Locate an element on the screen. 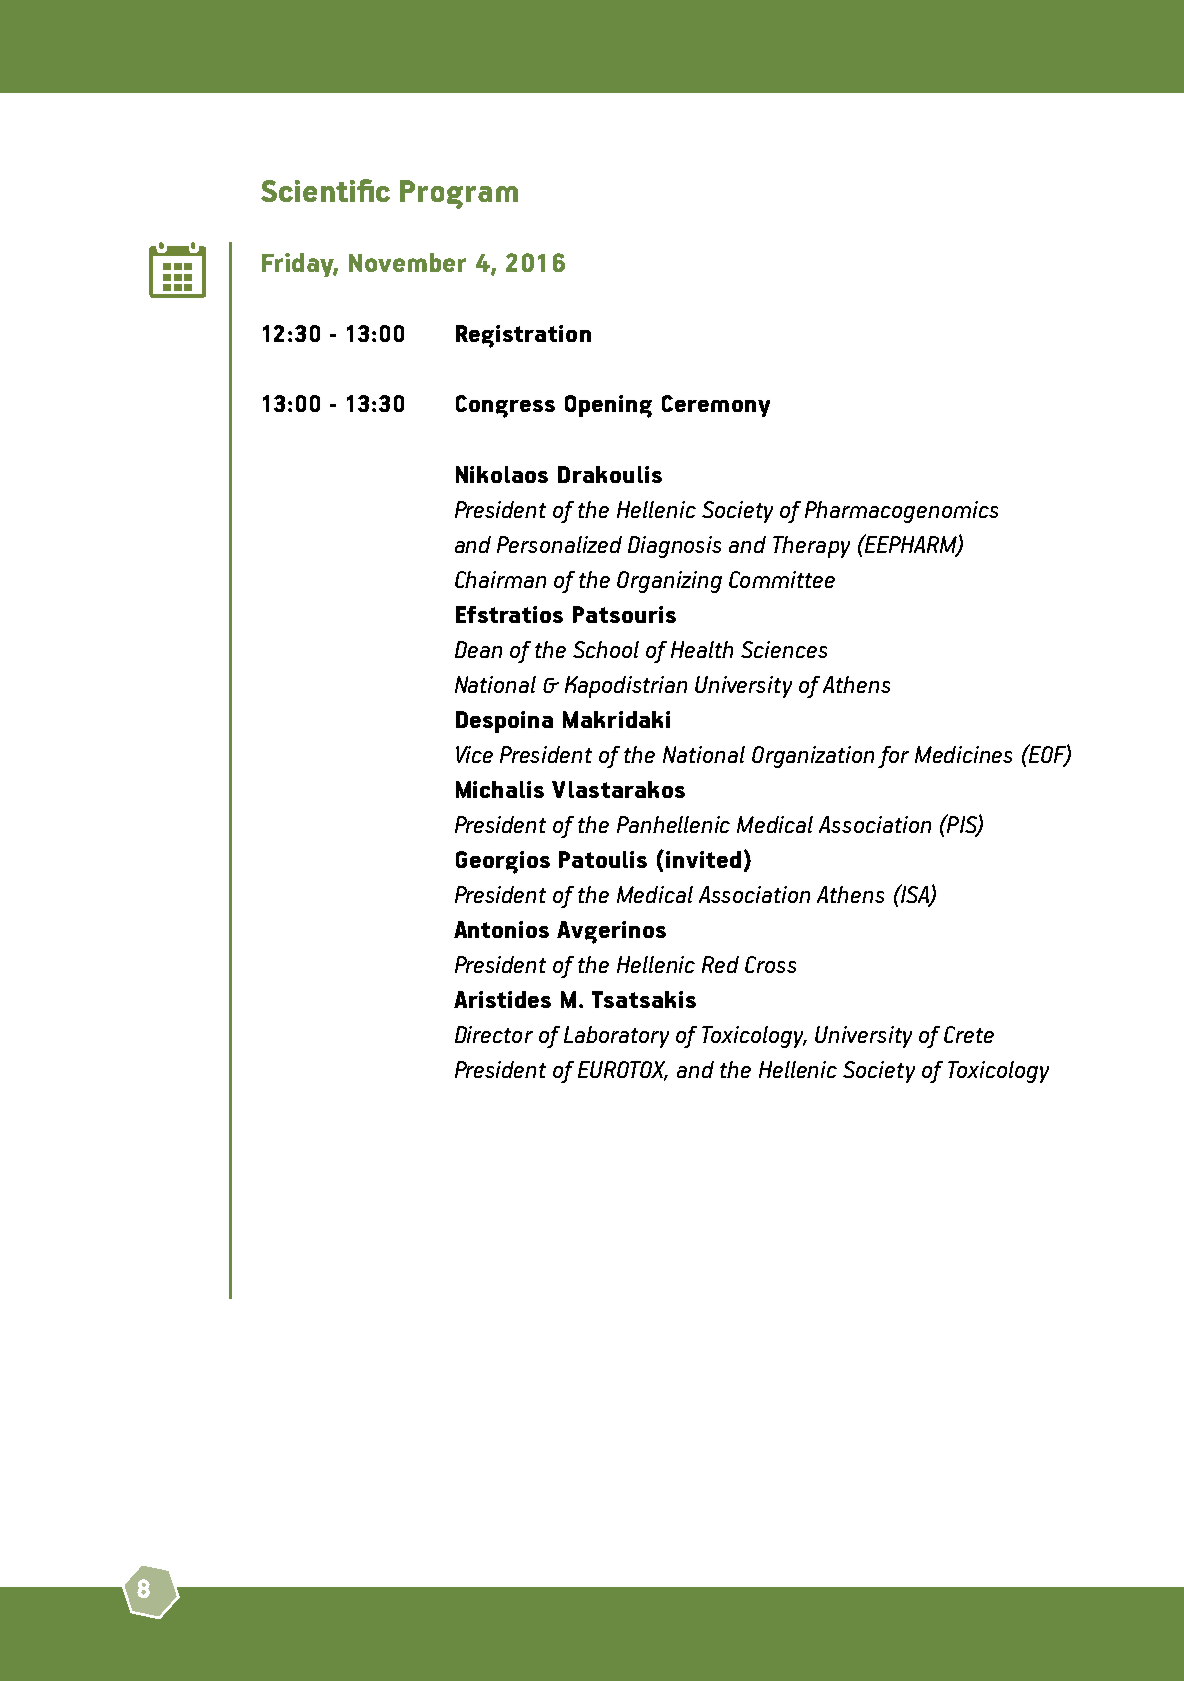 The width and height of the screenshot is (1184, 1681). Laboratory is located at coordinates (616, 1037).
